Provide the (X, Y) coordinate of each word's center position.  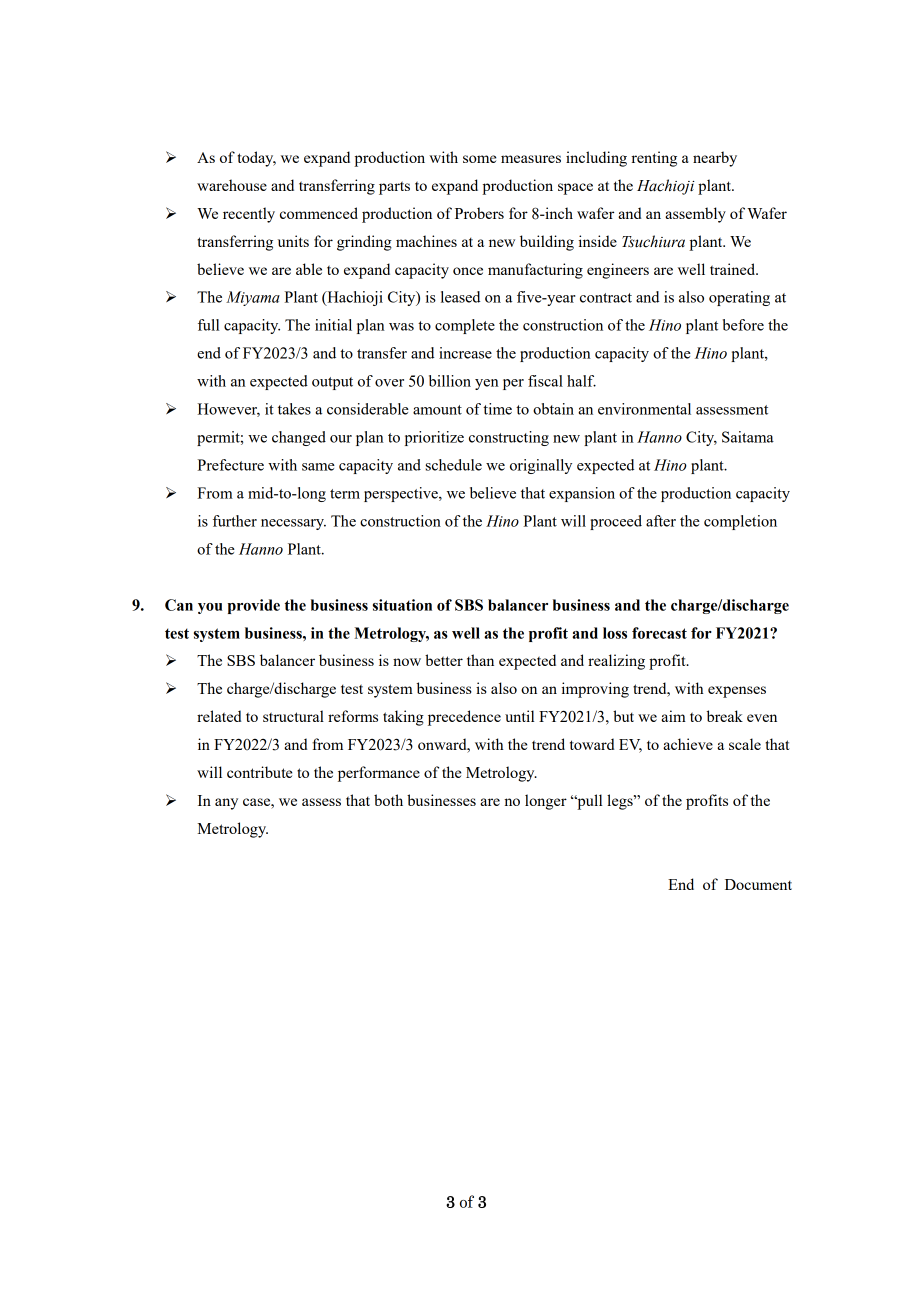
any (226, 804)
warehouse (232, 185)
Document (758, 884)
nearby (715, 159)
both (388, 800)
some (479, 159)
